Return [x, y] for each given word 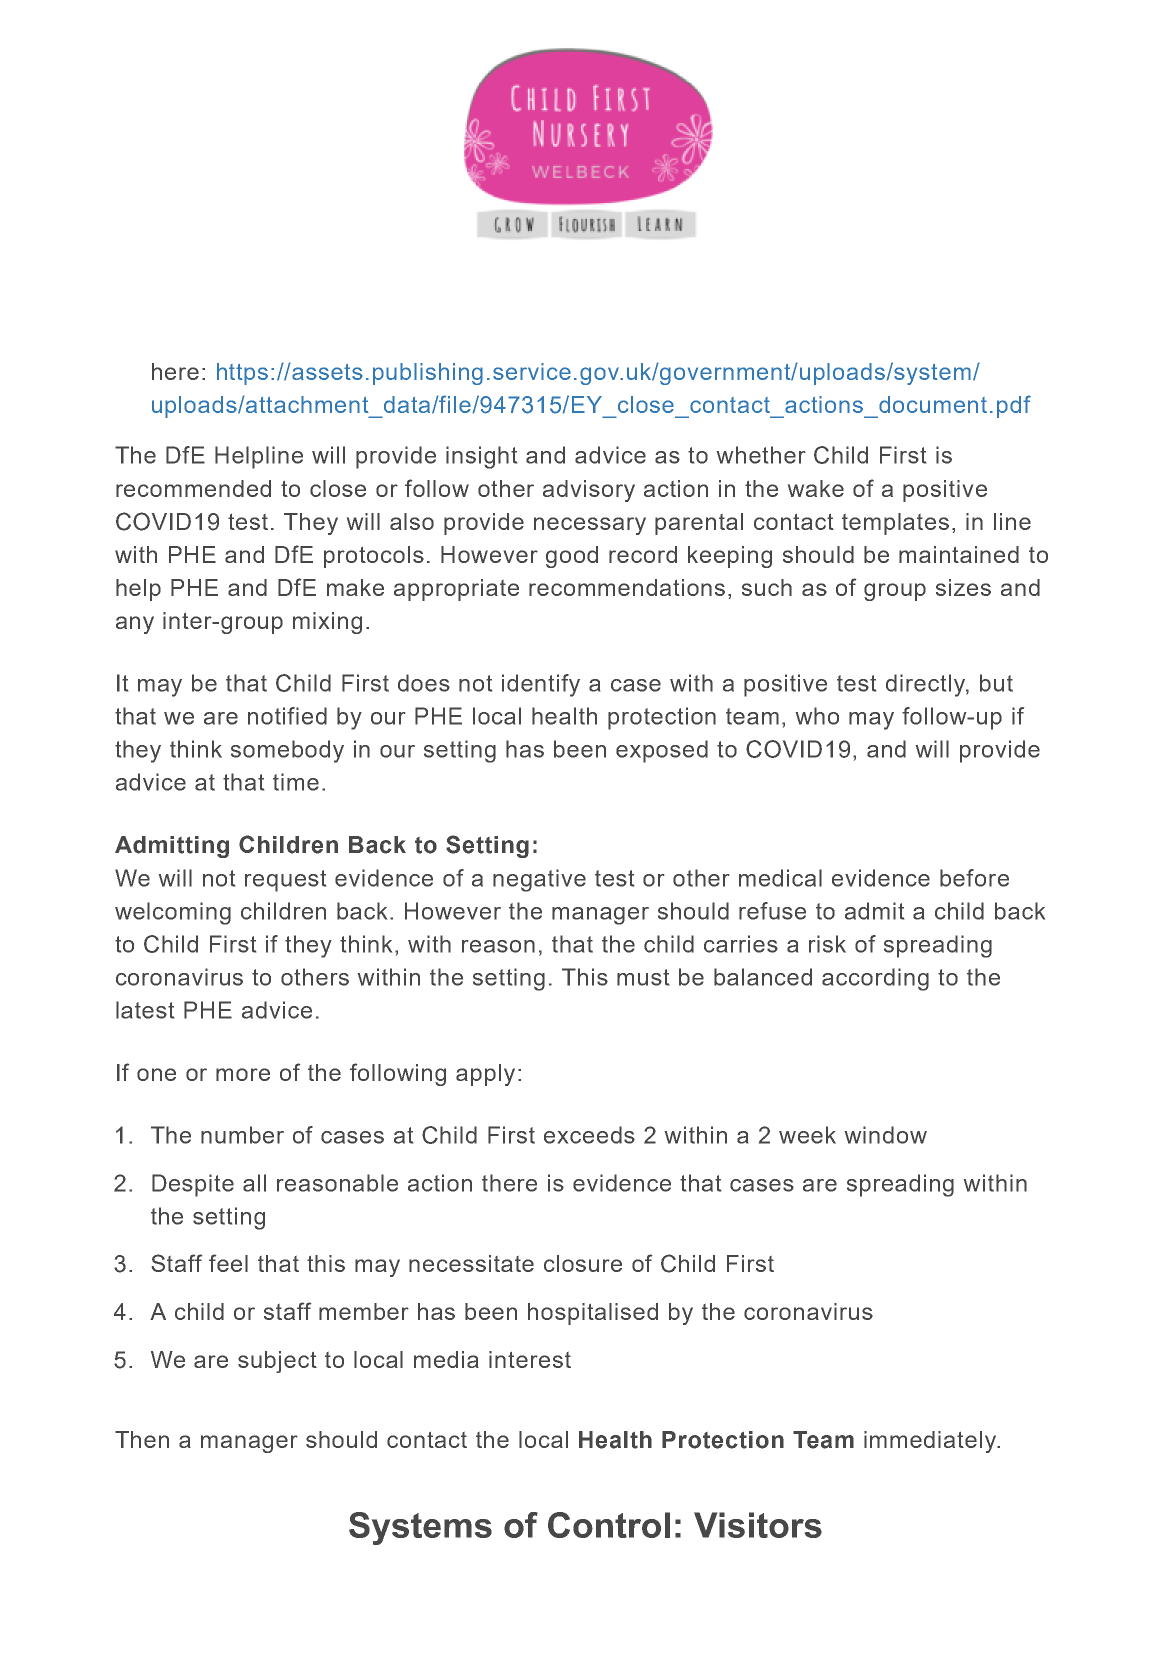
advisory [589, 491]
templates [895, 524]
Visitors [758, 1525]
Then [142, 1439]
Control [609, 1525]
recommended [193, 488]
